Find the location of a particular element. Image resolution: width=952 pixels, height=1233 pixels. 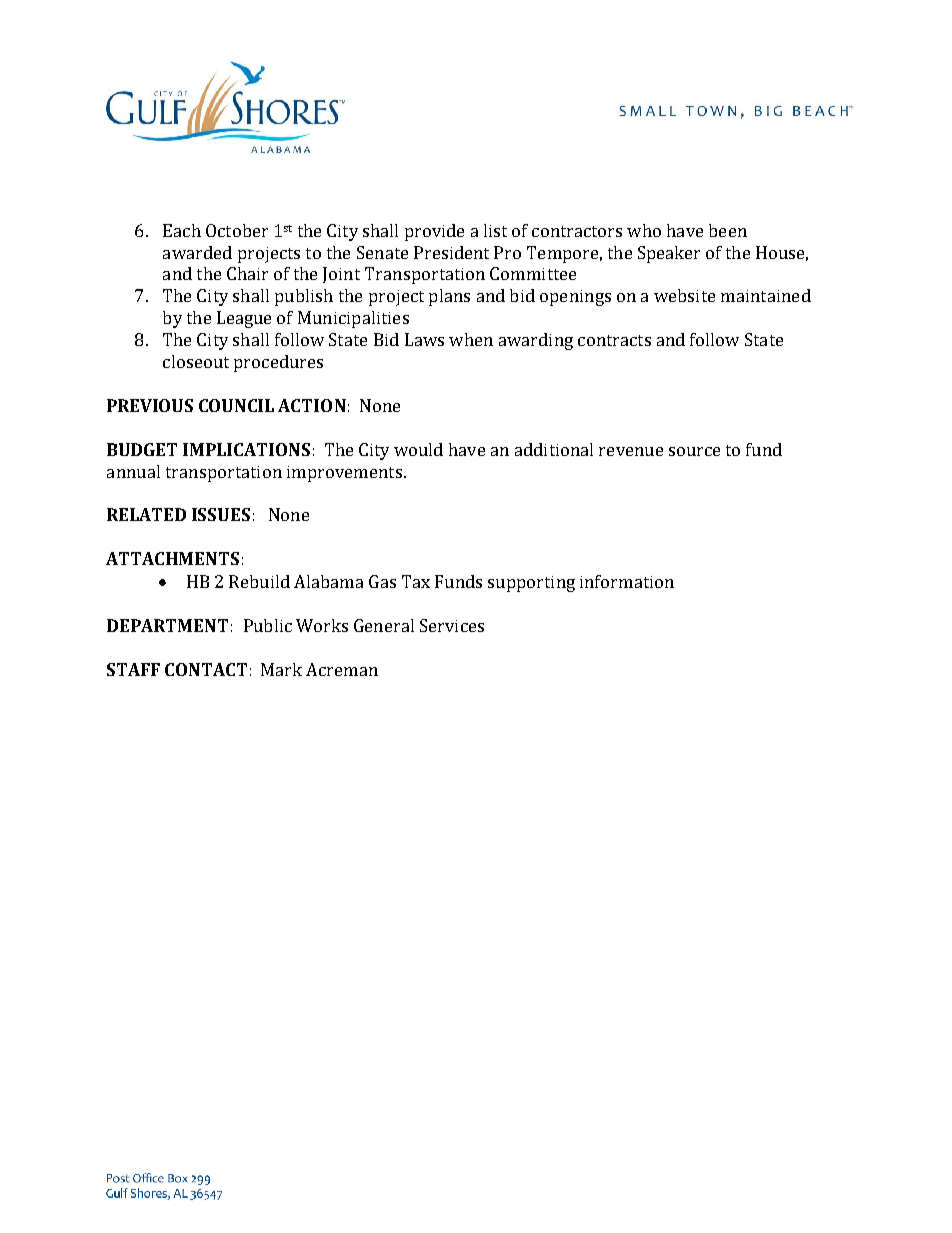

improvements is located at coordinates (344, 474).
